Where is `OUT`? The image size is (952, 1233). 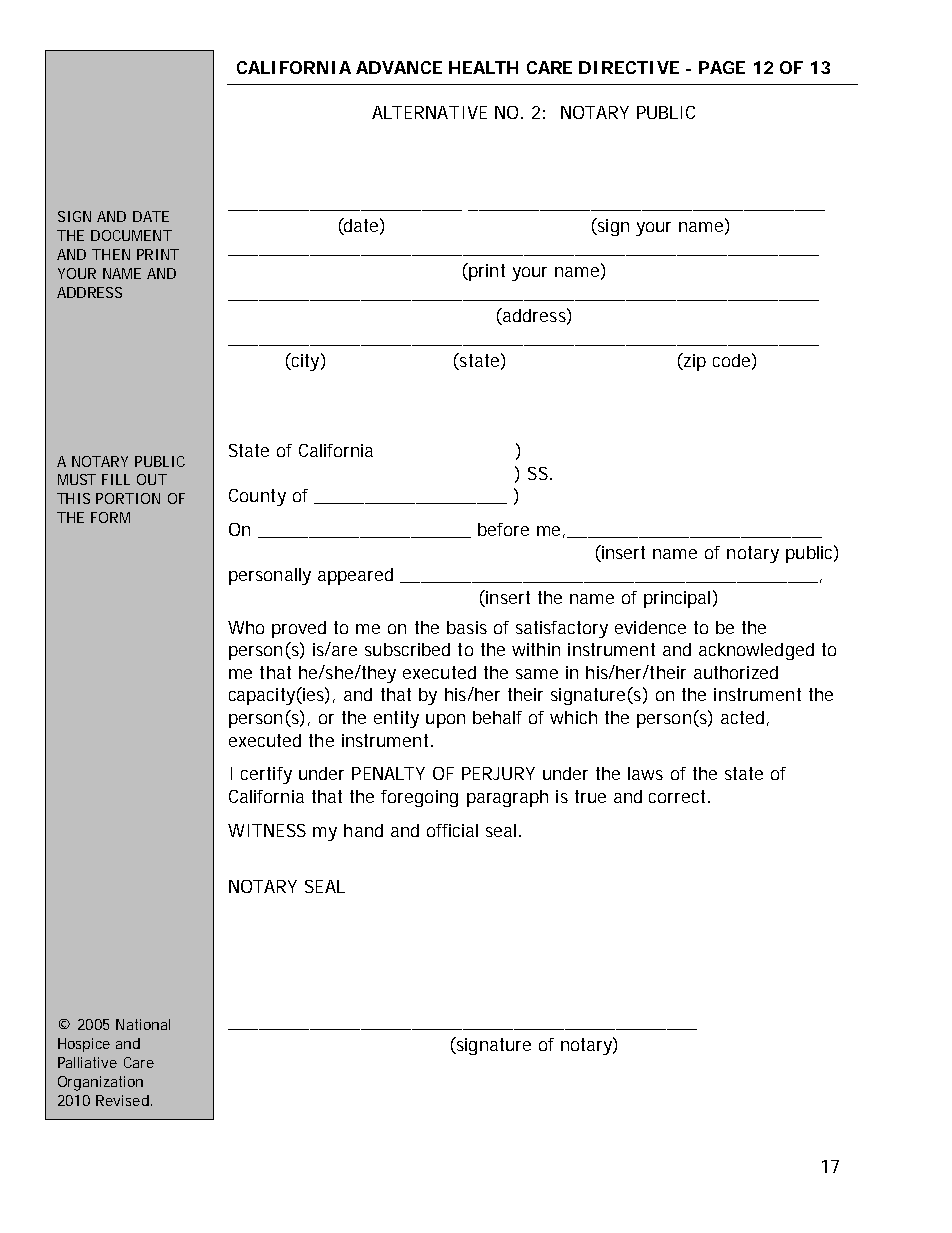
OUT is located at coordinates (152, 479).
